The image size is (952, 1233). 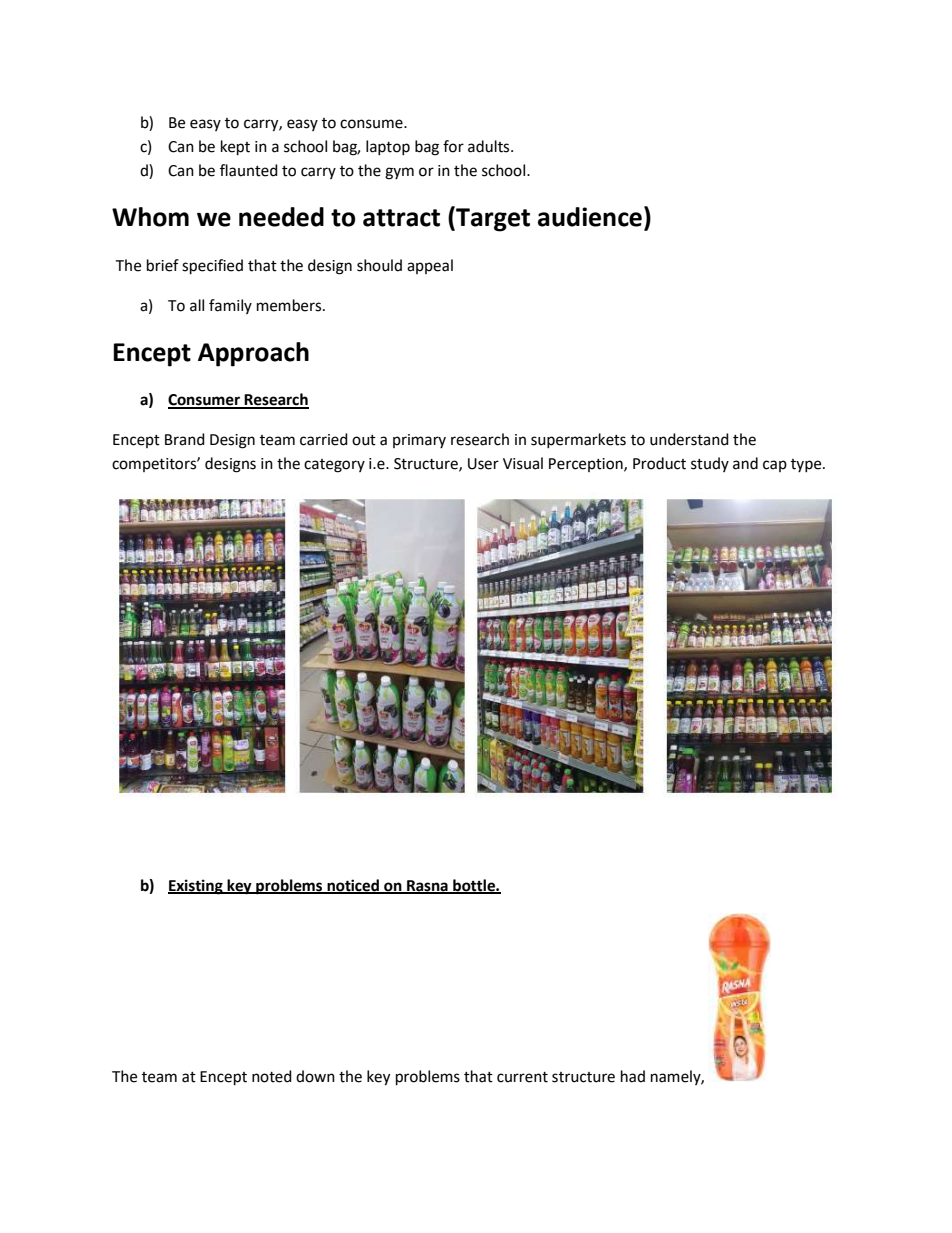 I want to click on study, so click(x=710, y=464).
